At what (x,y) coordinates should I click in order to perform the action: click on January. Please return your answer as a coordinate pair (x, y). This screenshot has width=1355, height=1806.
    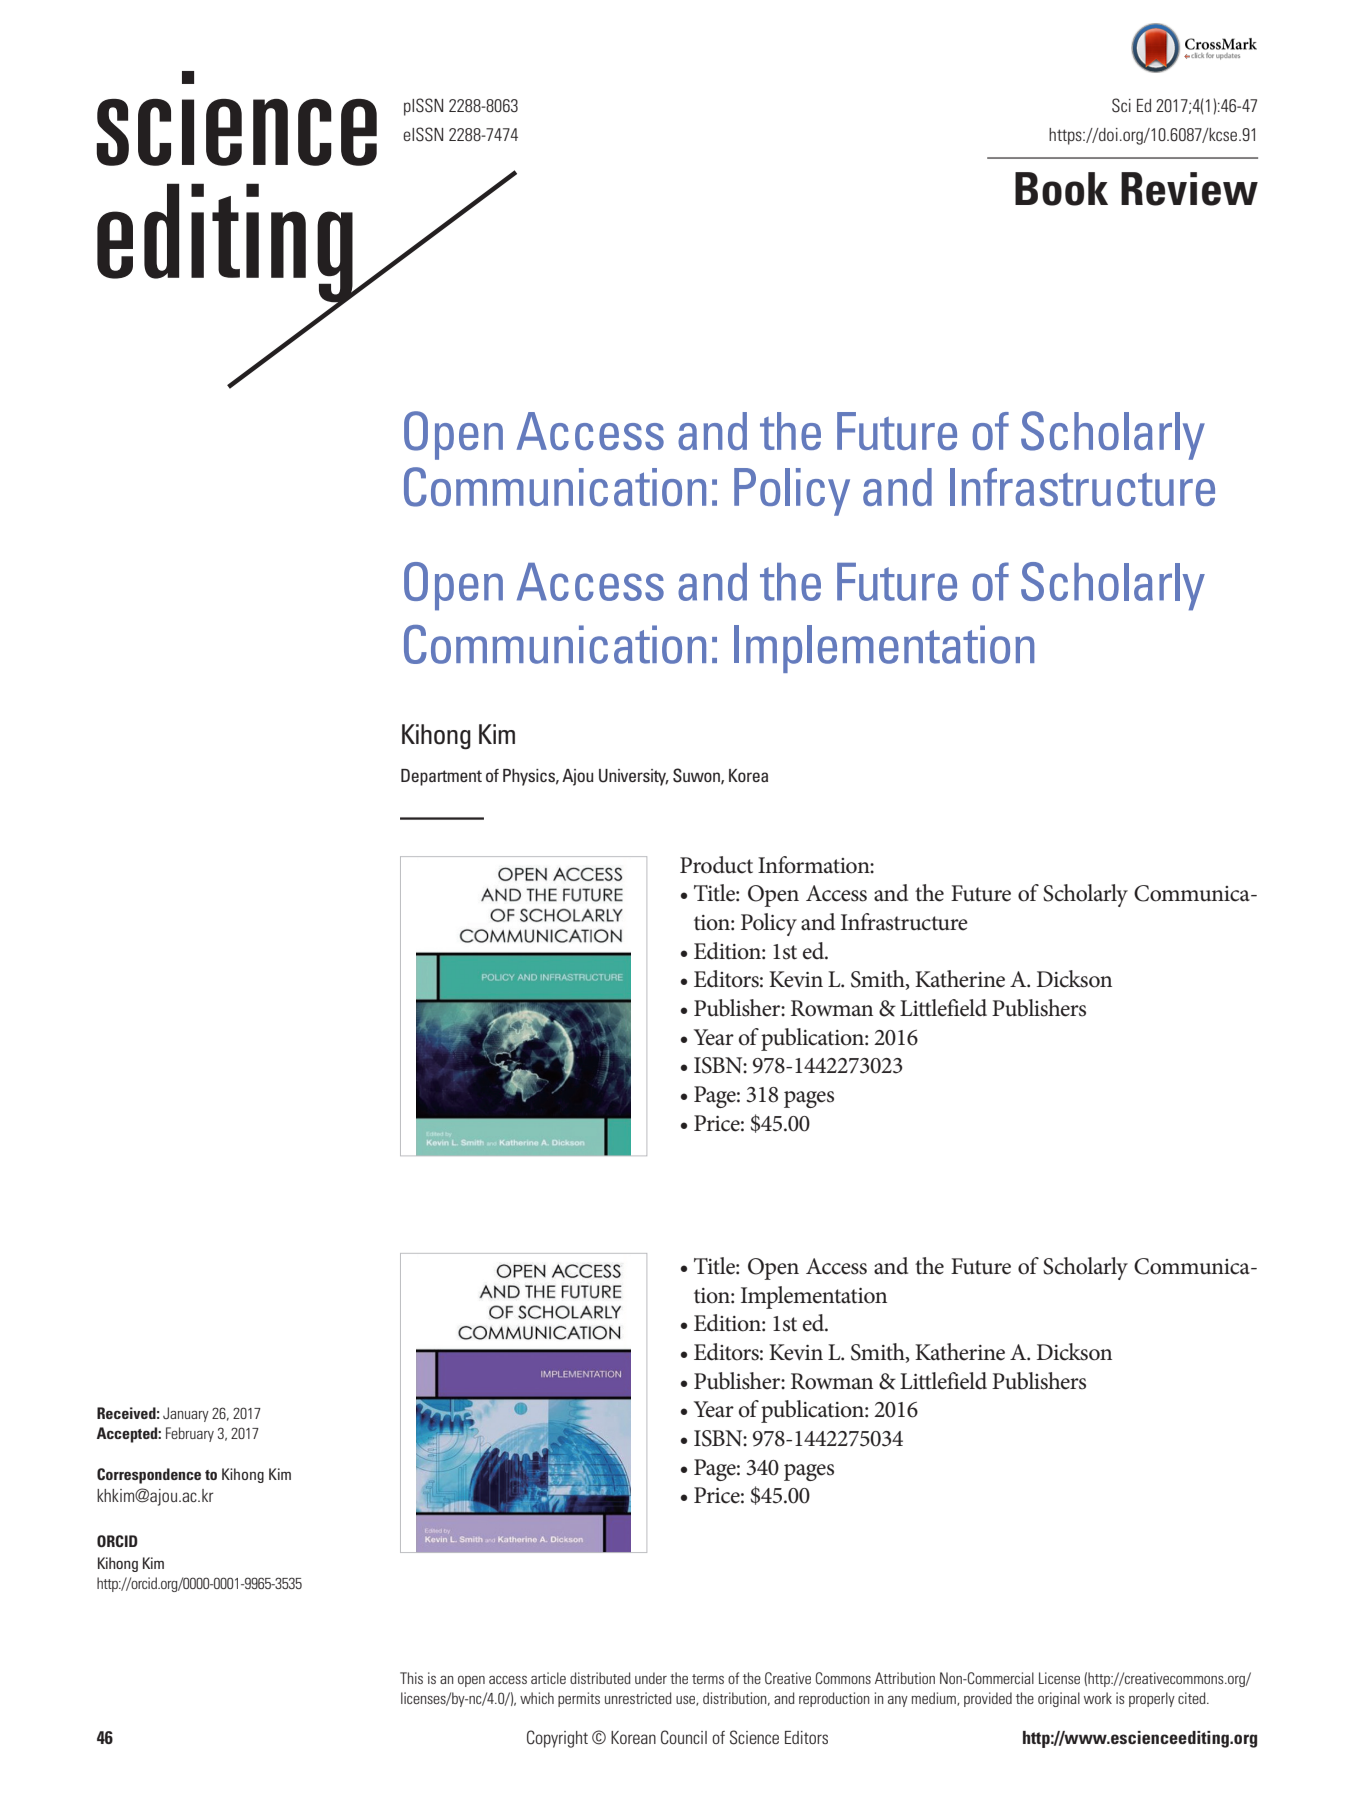
    Looking at the image, I should click on (186, 1414).
